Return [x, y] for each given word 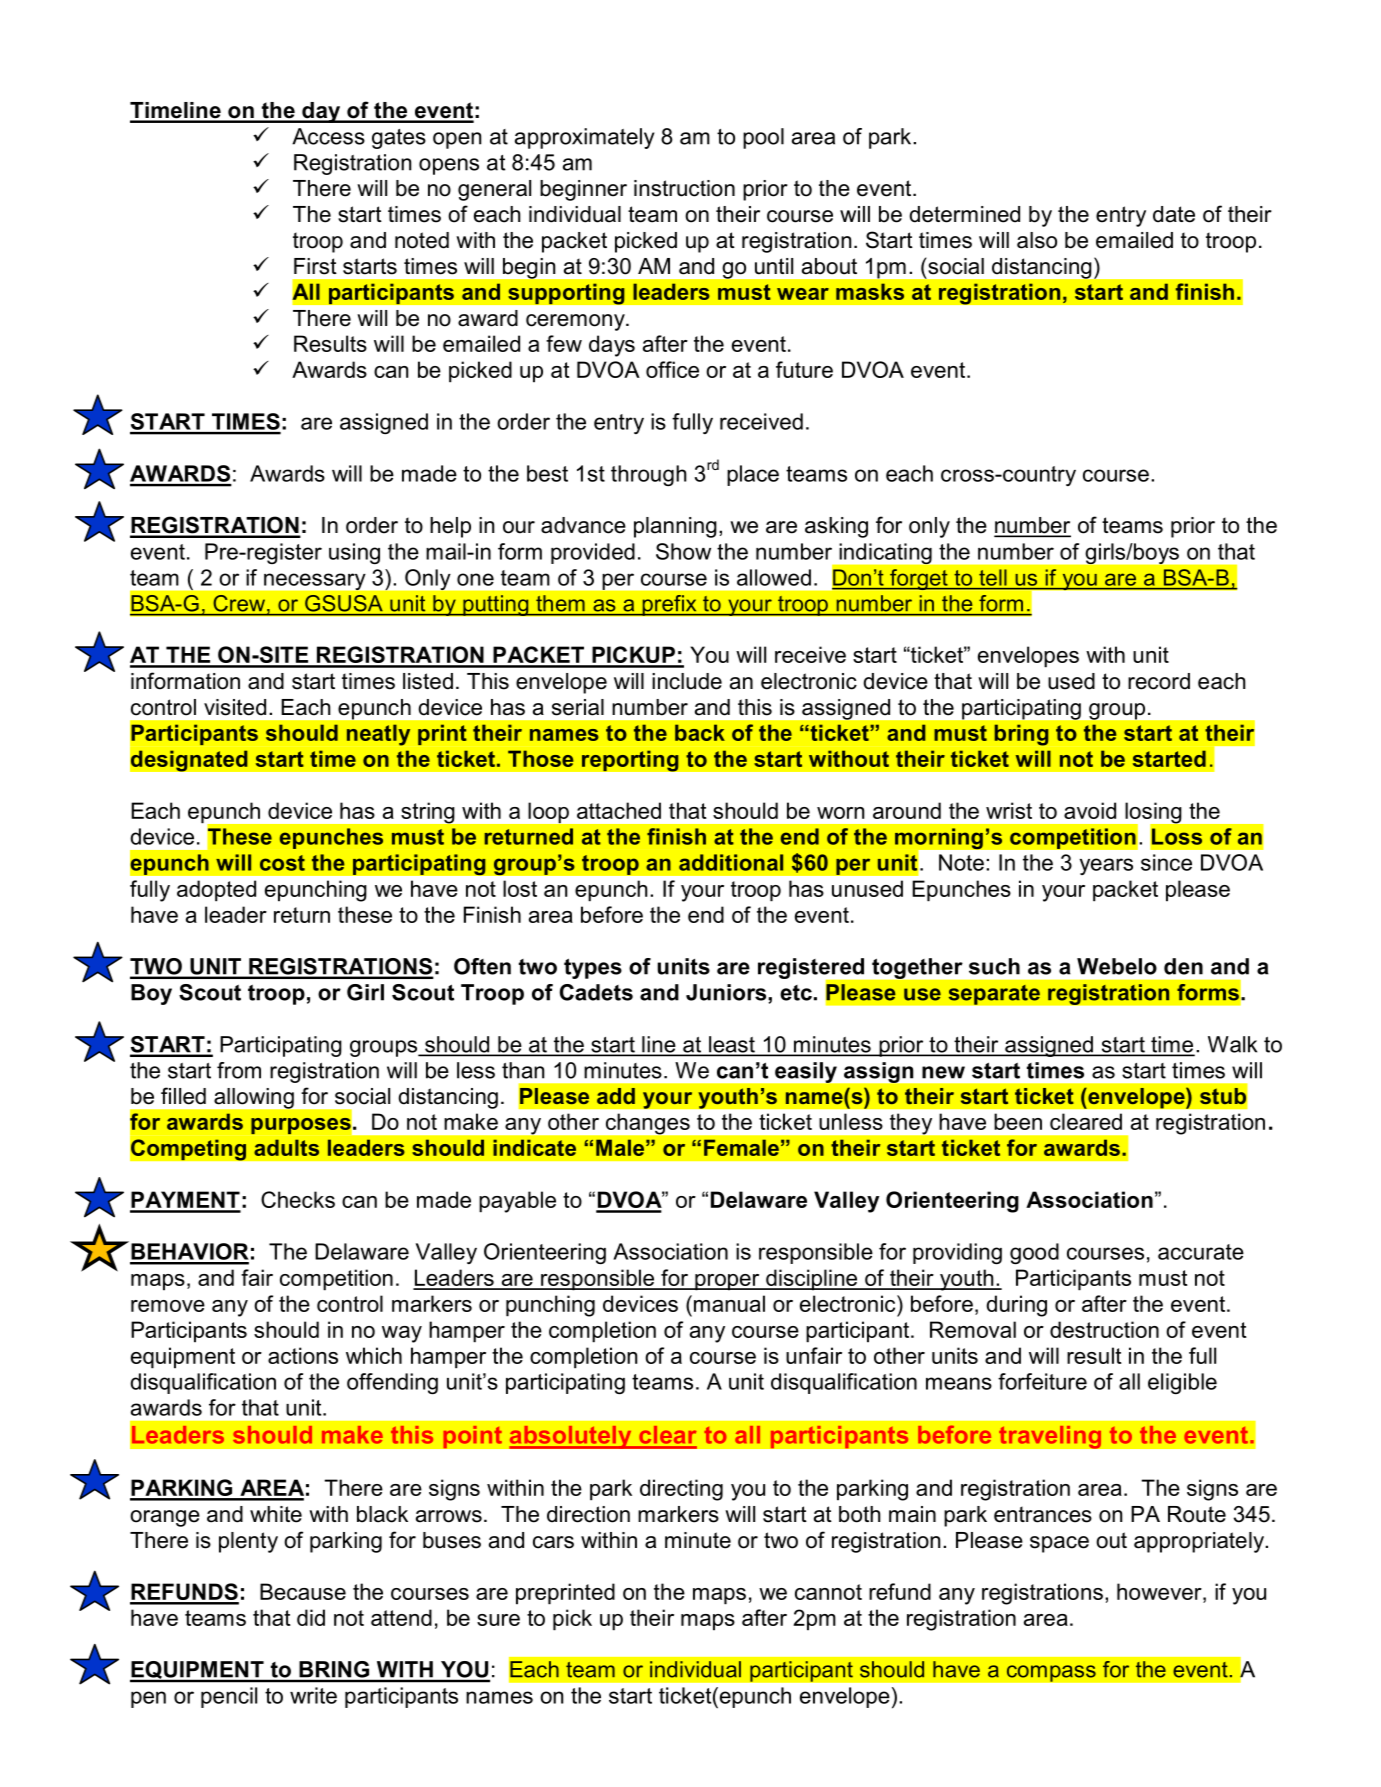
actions [303, 1355]
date [1174, 214]
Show [683, 551]
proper [727, 1282]
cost [282, 863]
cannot [828, 1592]
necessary [314, 581]
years [1106, 866]
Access [328, 136]
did [311, 1617]
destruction [1104, 1329]
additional [731, 862]
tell [992, 577]
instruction [684, 188]
